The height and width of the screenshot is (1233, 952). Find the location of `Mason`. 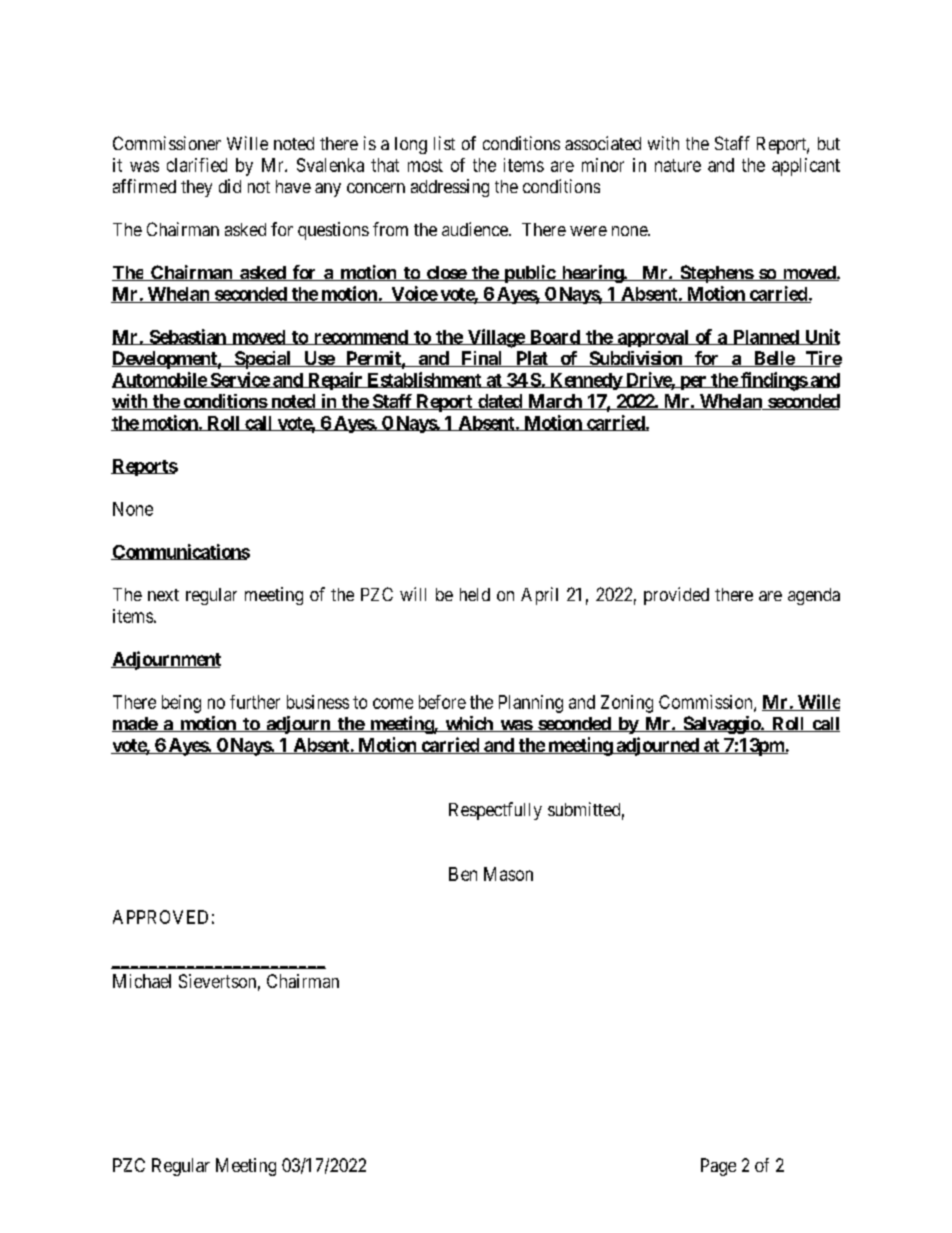

Mason is located at coordinates (508, 874).
